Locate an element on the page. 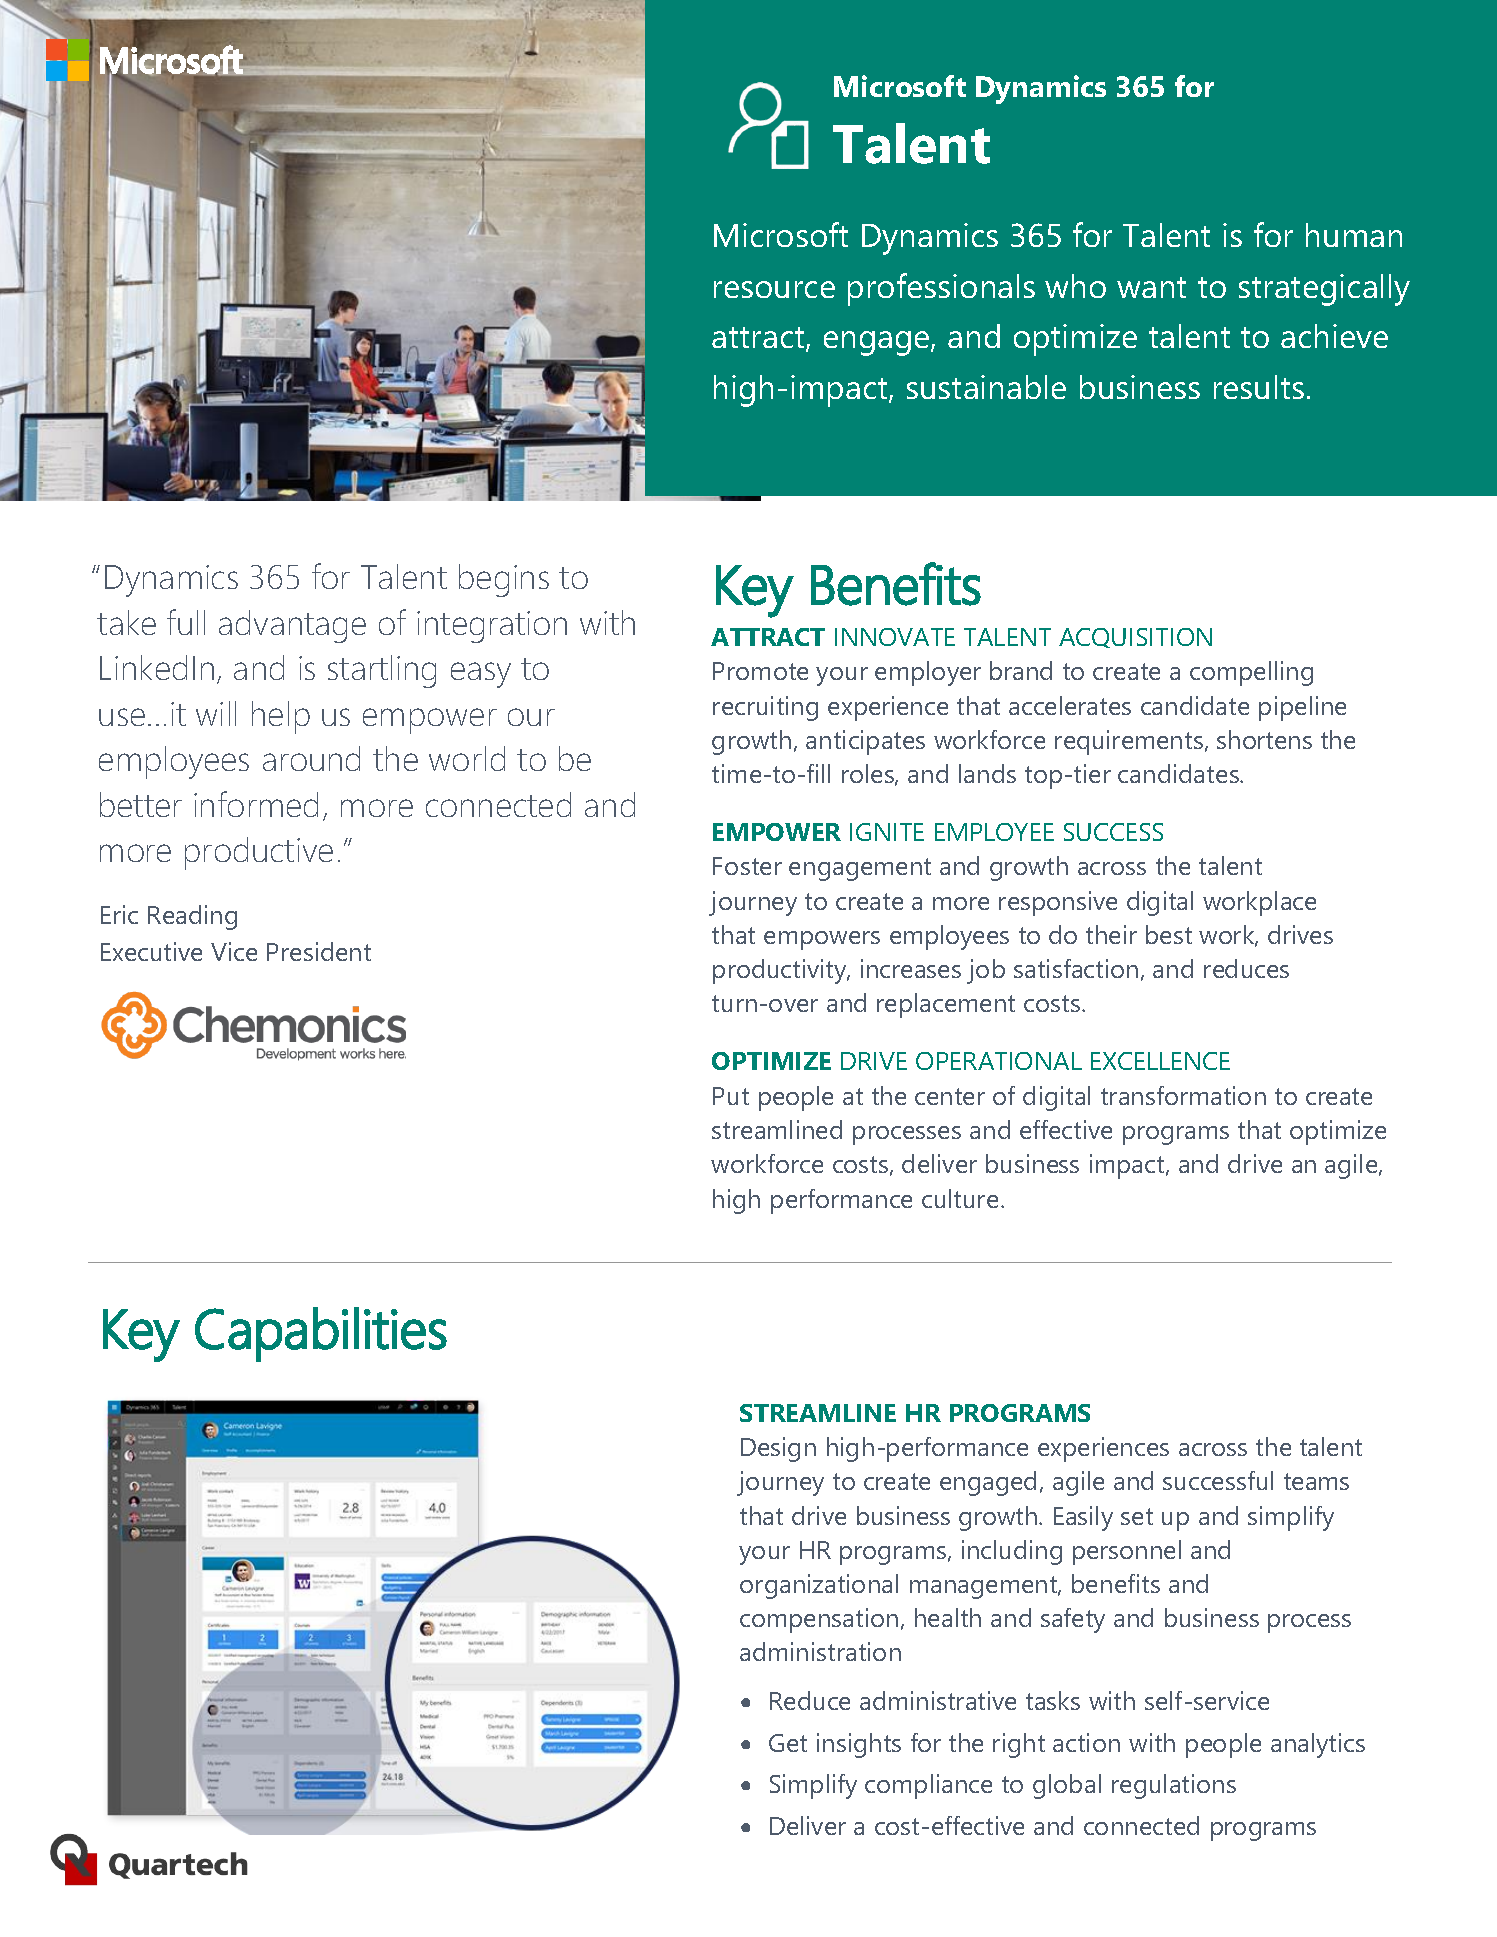 Image resolution: width=1497 pixels, height=1937 pixels. insights is located at coordinates (859, 1745).
